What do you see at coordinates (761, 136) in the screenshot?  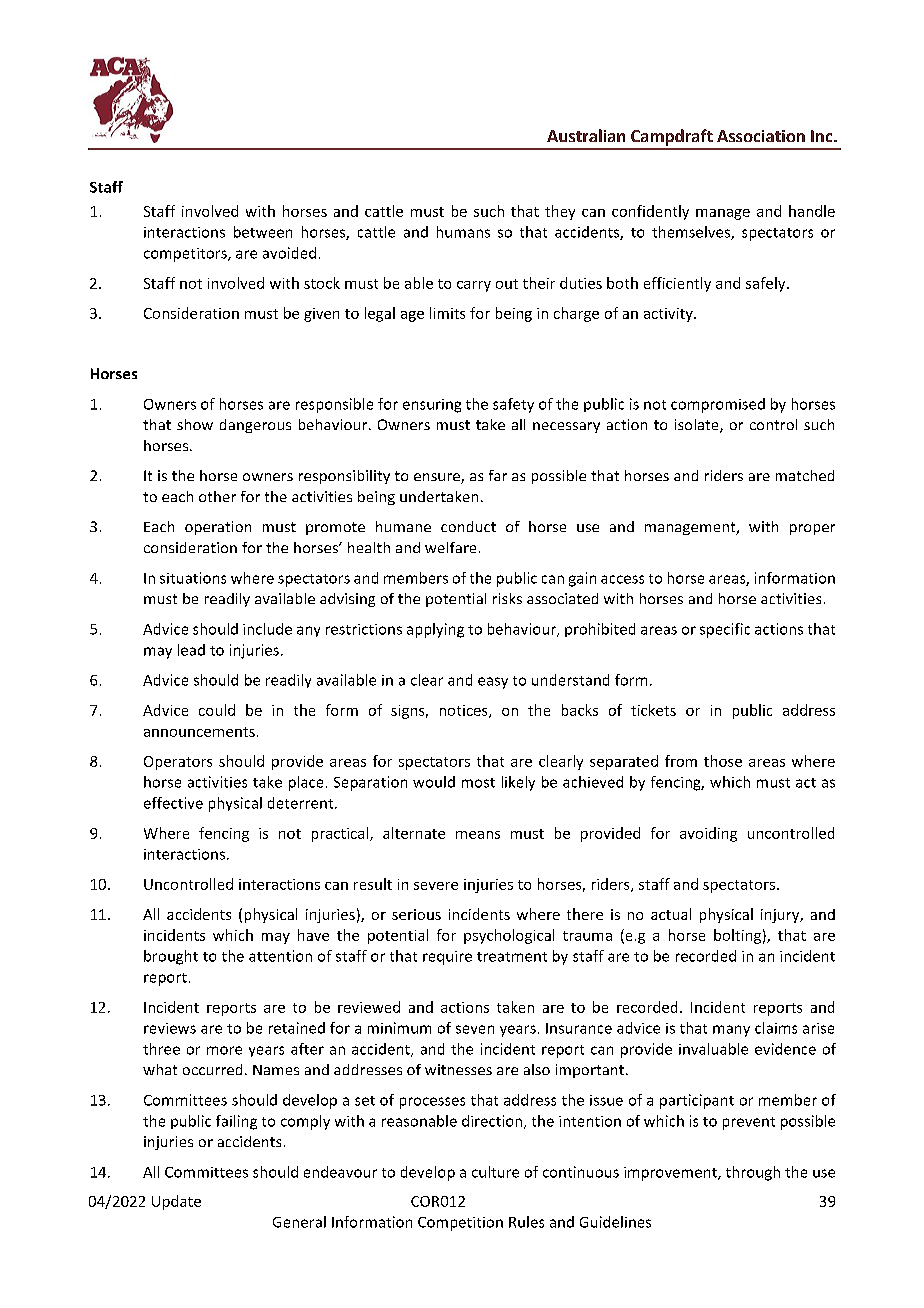 I see `Association` at bounding box center [761, 136].
